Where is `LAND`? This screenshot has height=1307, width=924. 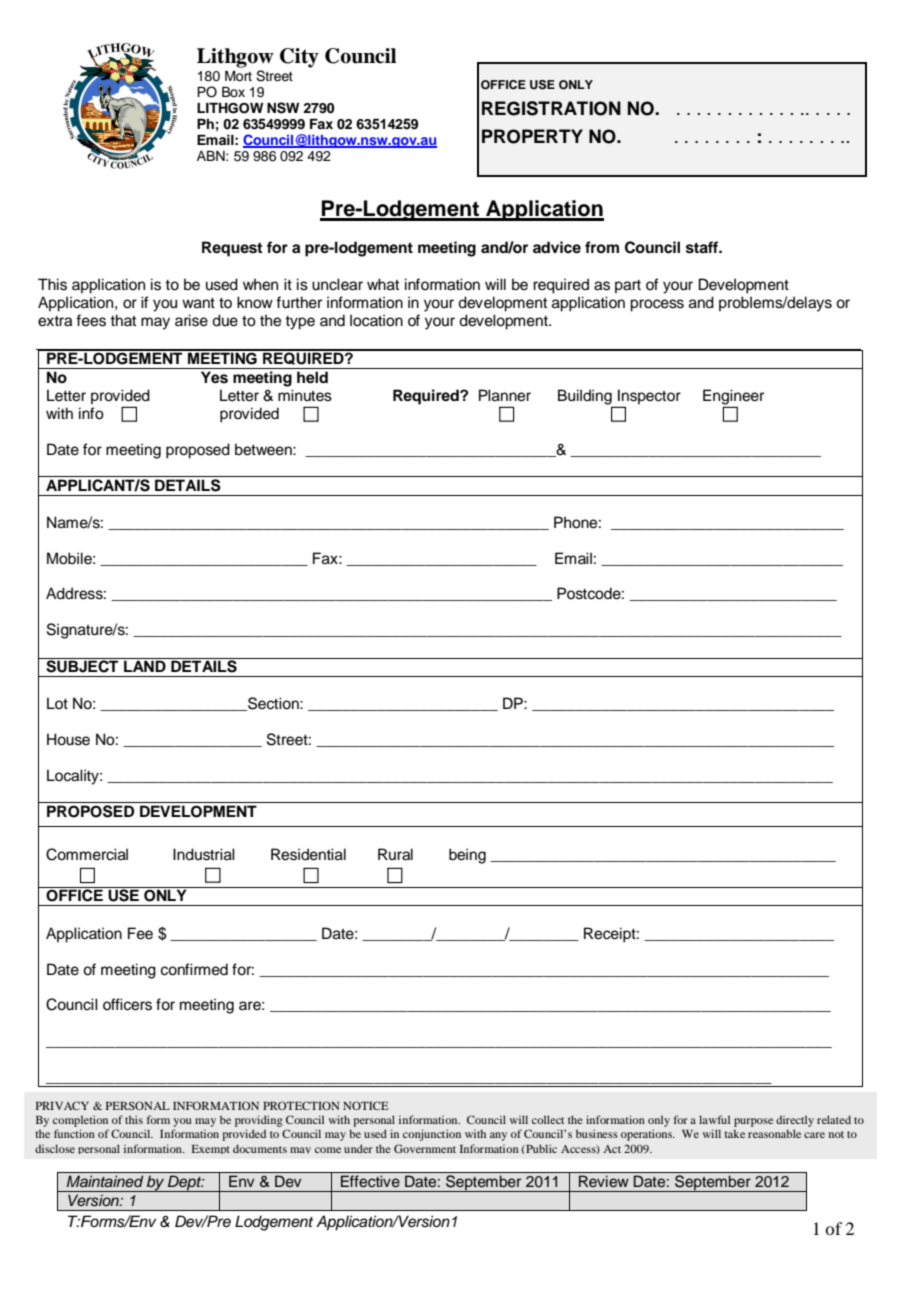
LAND is located at coordinates (145, 665).
